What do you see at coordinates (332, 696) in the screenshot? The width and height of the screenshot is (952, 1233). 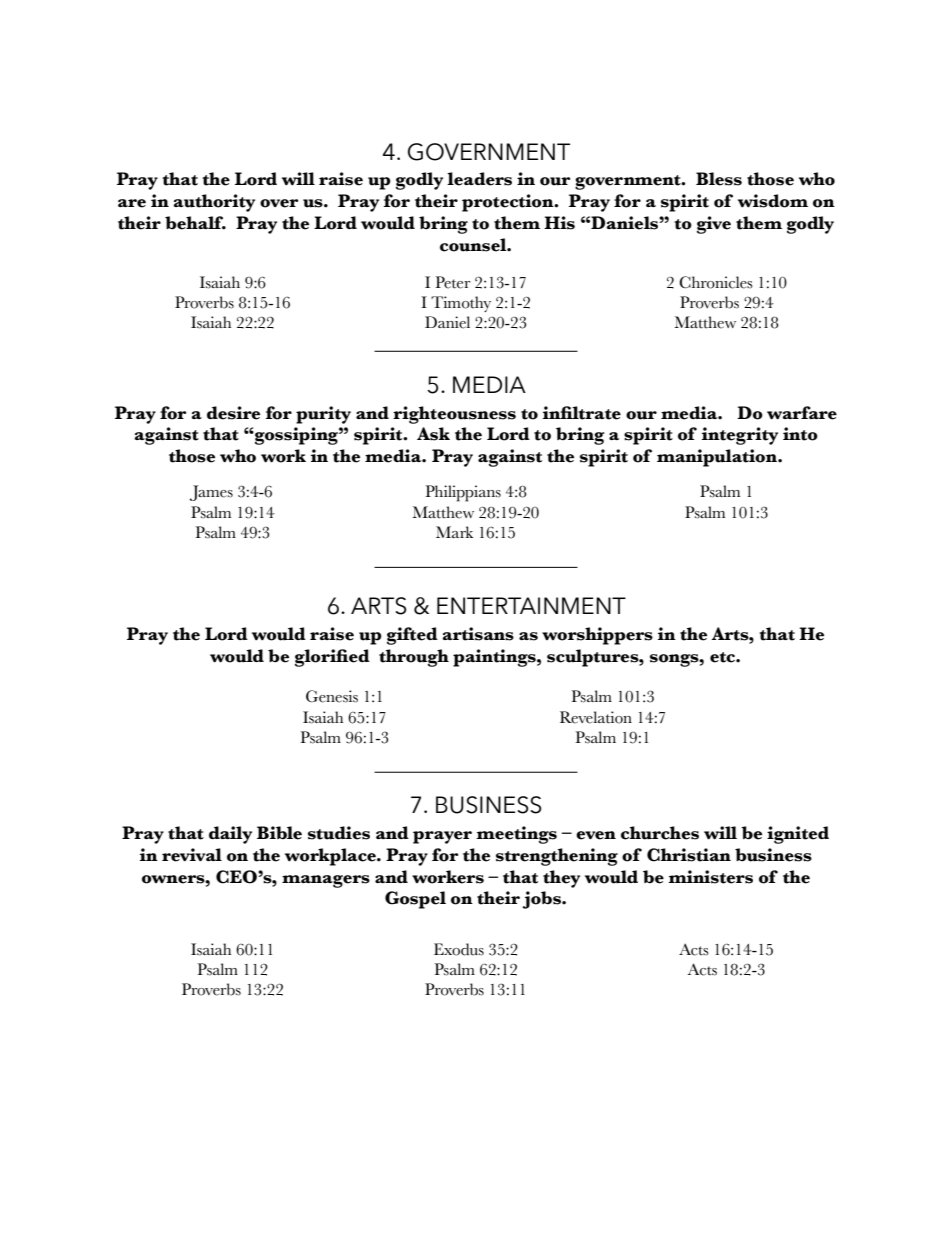 I see `Genesis` at bounding box center [332, 696].
